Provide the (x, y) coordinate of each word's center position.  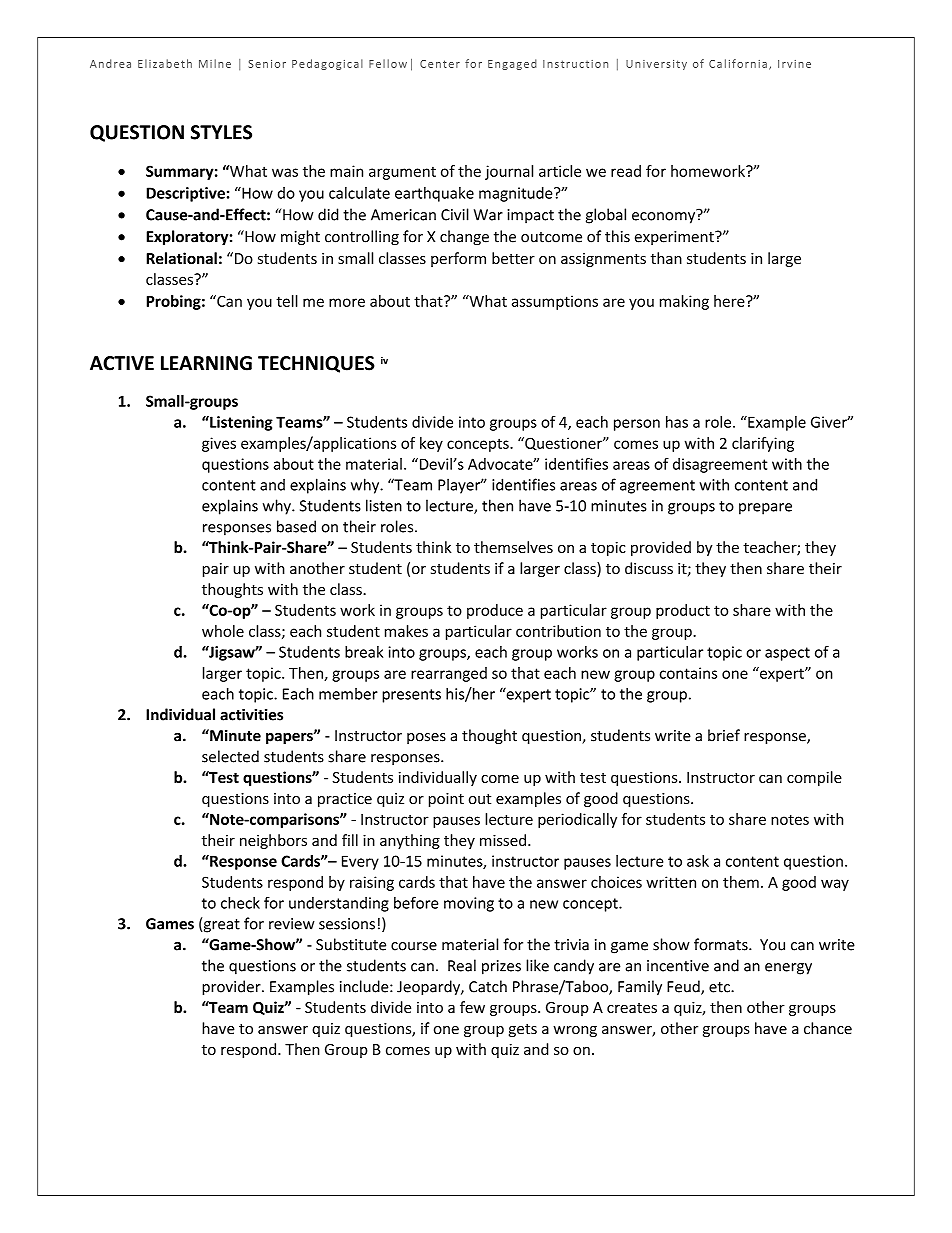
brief (724, 735)
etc (720, 987)
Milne (215, 63)
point (446, 800)
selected (230, 756)
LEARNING (206, 363)
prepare (765, 509)
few (472, 1007)
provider (232, 988)
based (296, 526)
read (626, 171)
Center (440, 64)
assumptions (555, 302)
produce (495, 611)
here (730, 301)
